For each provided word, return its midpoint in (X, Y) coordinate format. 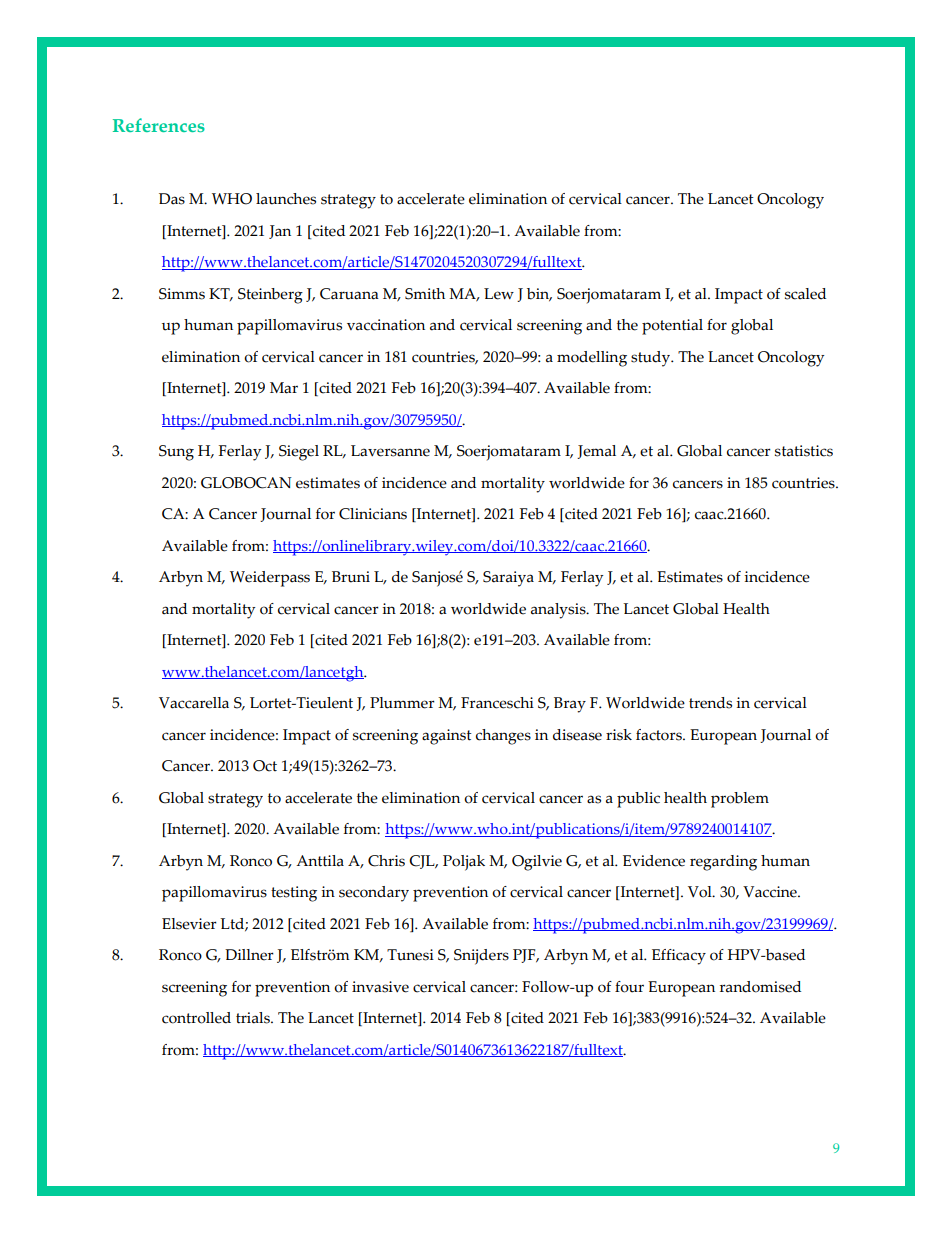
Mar (284, 388)
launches (286, 199)
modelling (592, 359)
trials (254, 1018)
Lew (499, 294)
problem (740, 800)
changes (503, 737)
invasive (380, 987)
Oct (265, 766)
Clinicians (373, 514)
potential (672, 327)
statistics (804, 451)
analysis (559, 611)
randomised (760, 987)
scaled (805, 294)
